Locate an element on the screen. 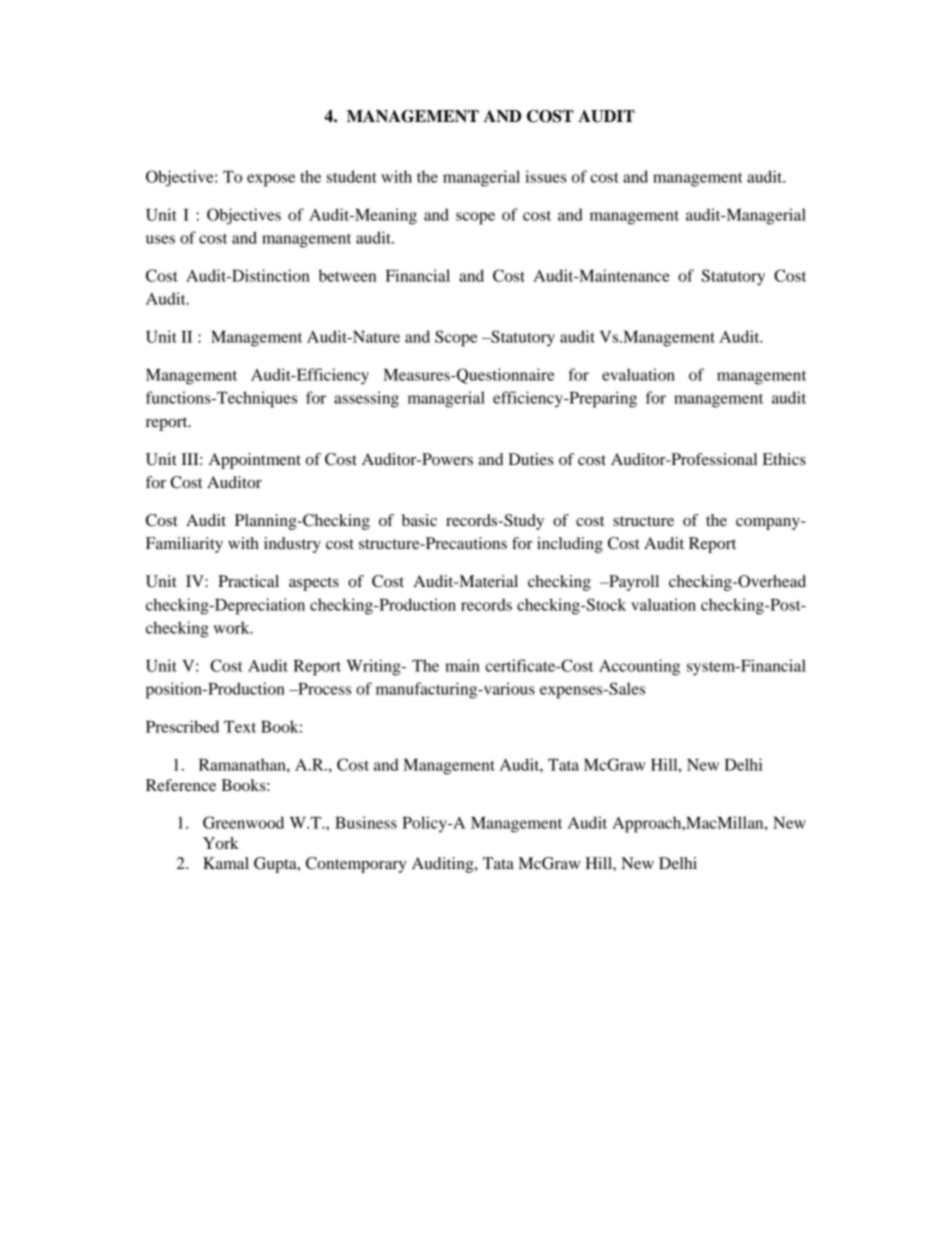 This screenshot has width=952, height=1233. industry is located at coordinates (292, 545).
